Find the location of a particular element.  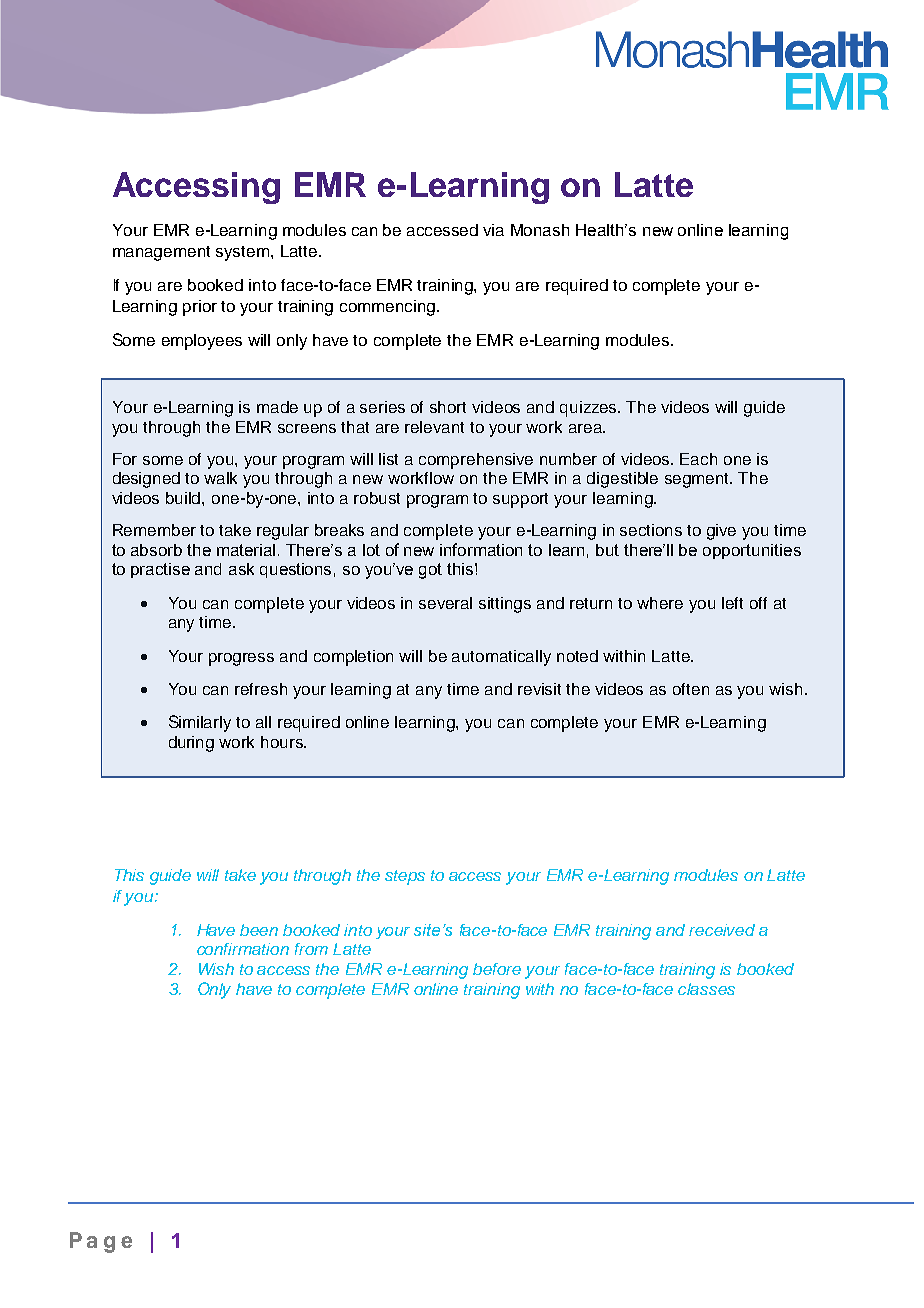

ask is located at coordinates (241, 569).
